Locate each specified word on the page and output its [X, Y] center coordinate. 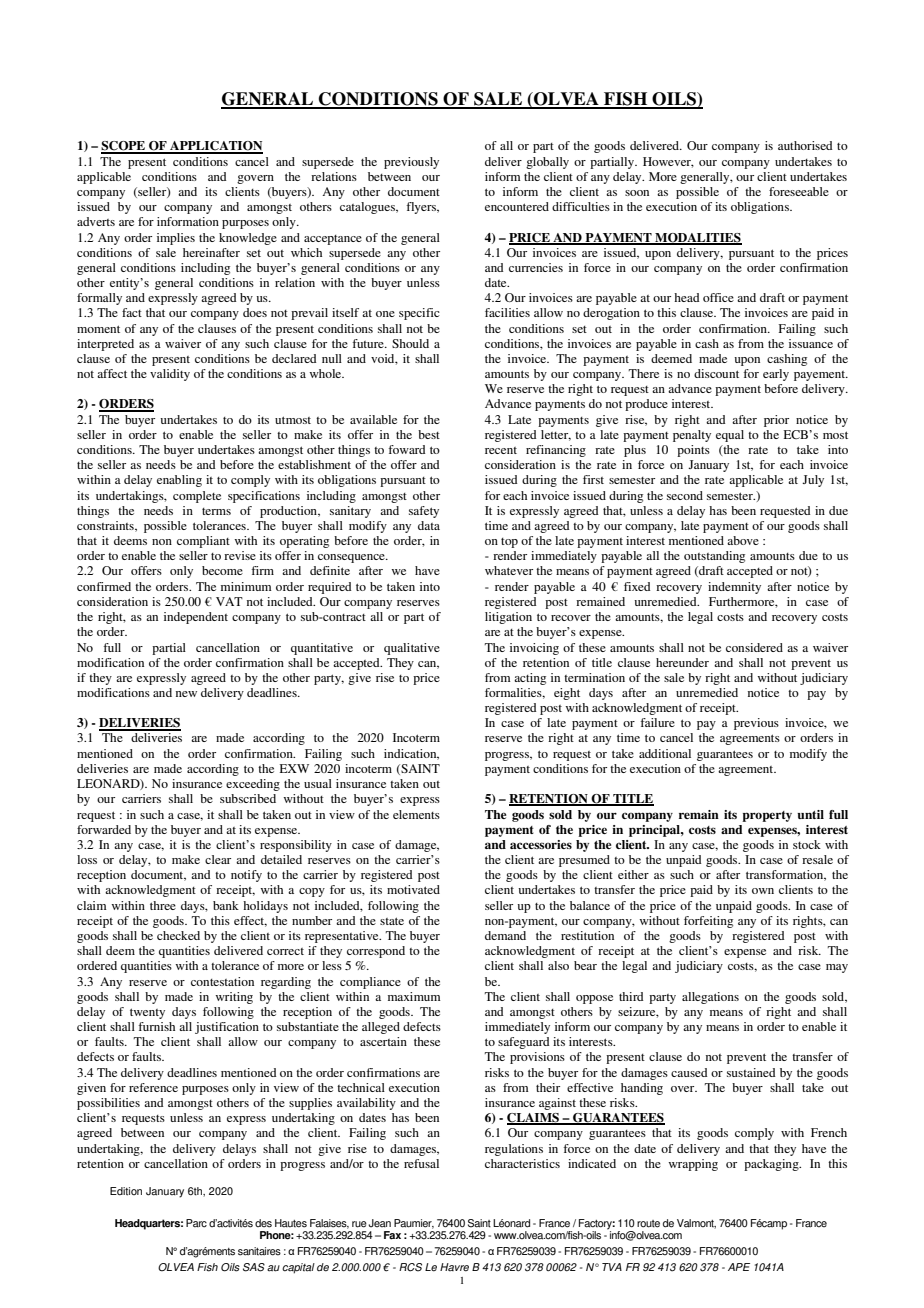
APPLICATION [215, 147]
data [429, 525]
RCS [410, 1267]
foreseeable [799, 191]
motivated [413, 889]
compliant [203, 542]
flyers [423, 208]
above [743, 540]
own [763, 891]
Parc [196, 1223]
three [163, 905]
